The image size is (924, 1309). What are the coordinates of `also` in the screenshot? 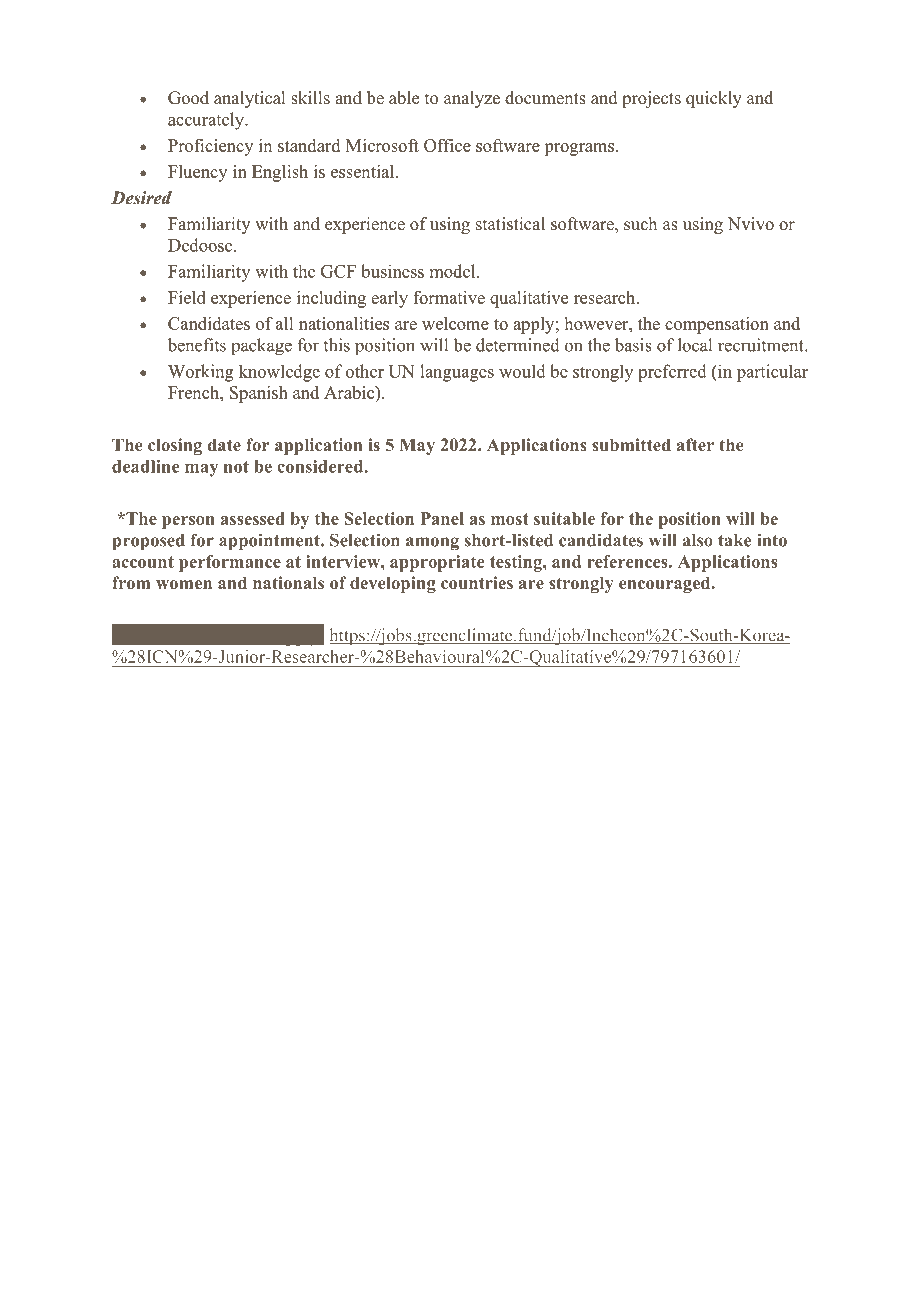 It's located at (698, 540).
